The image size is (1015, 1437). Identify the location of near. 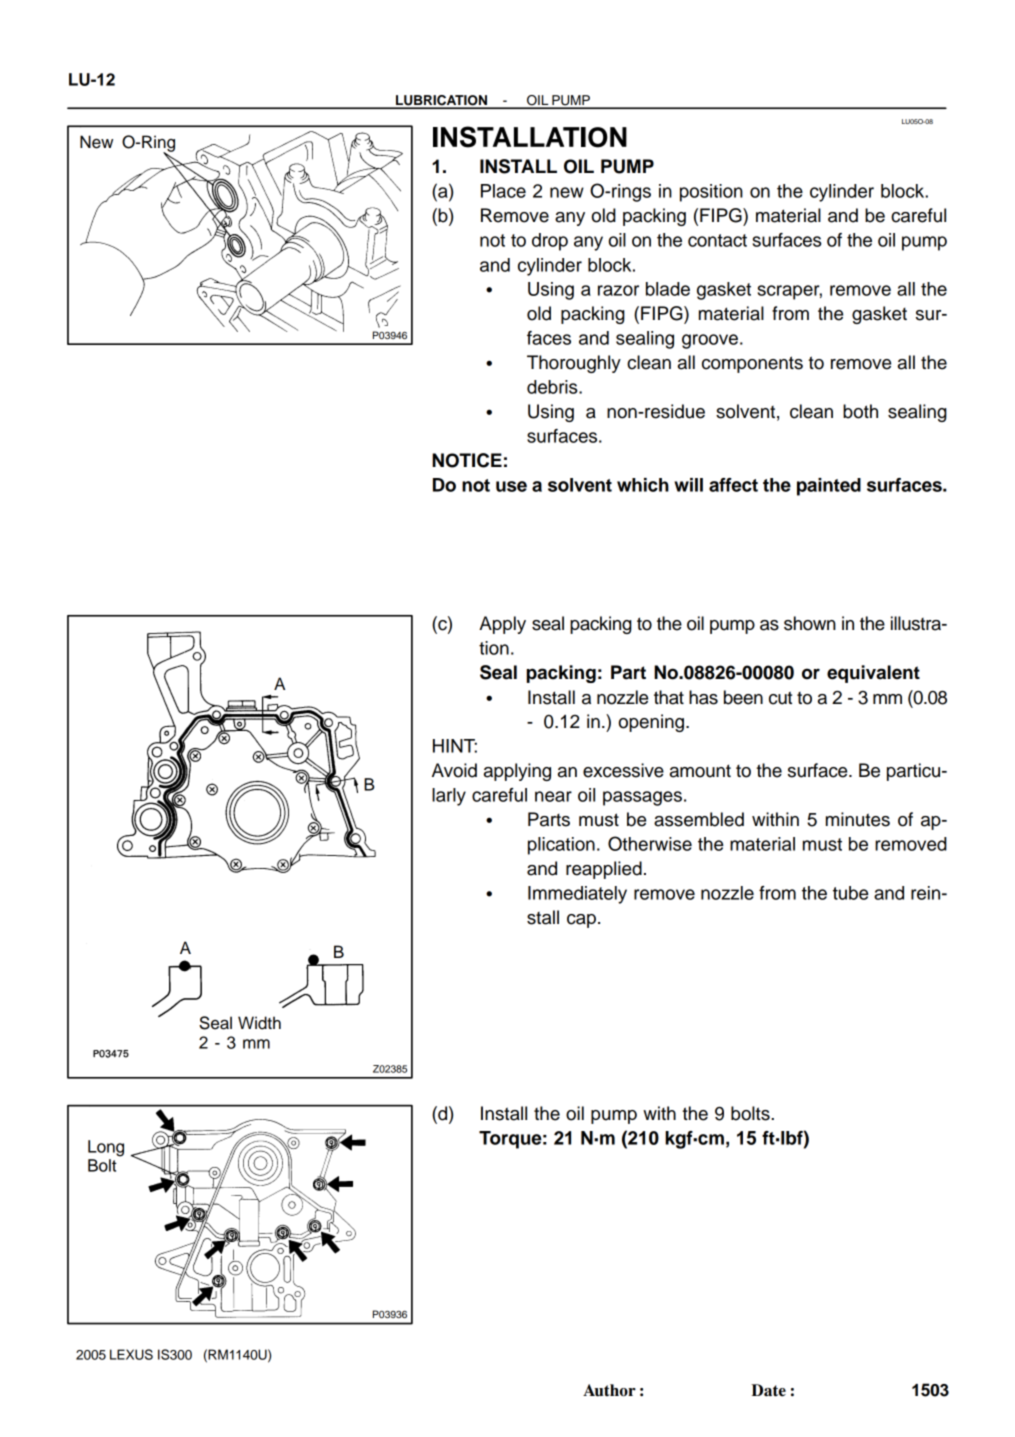
(553, 796).
